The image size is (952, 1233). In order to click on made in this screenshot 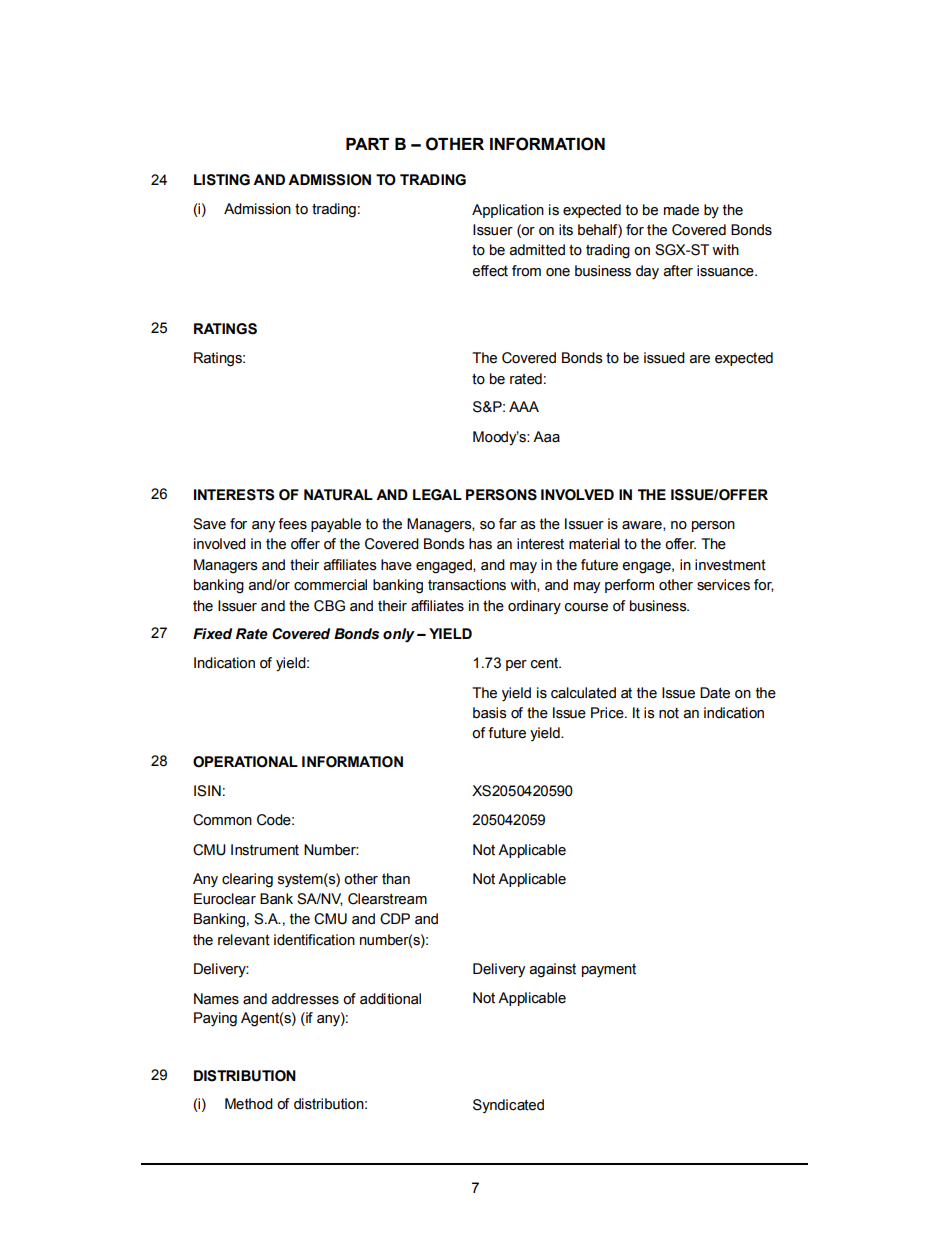, I will do `click(681, 210)`.
